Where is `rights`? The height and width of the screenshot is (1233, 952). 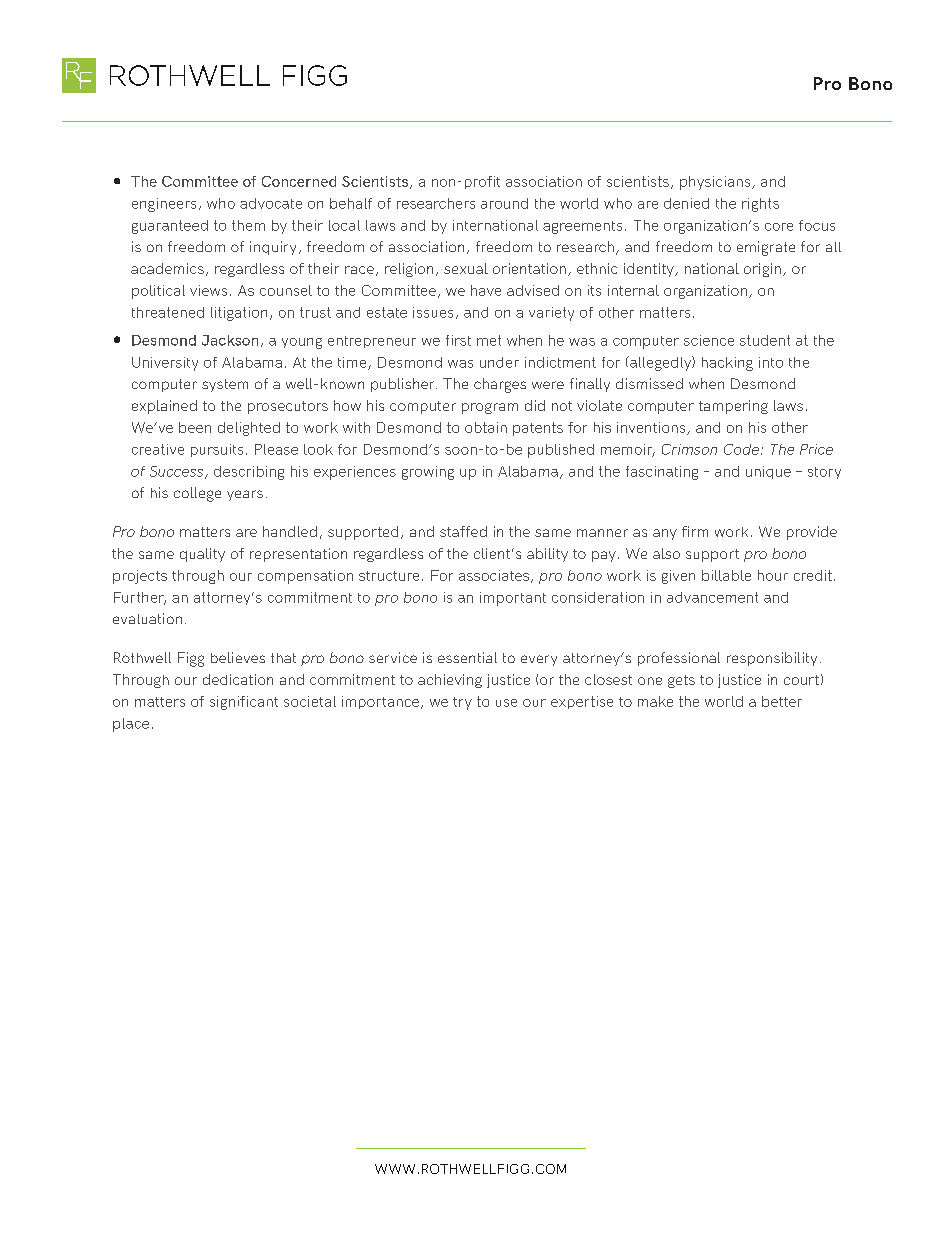
rights is located at coordinates (760, 205).
